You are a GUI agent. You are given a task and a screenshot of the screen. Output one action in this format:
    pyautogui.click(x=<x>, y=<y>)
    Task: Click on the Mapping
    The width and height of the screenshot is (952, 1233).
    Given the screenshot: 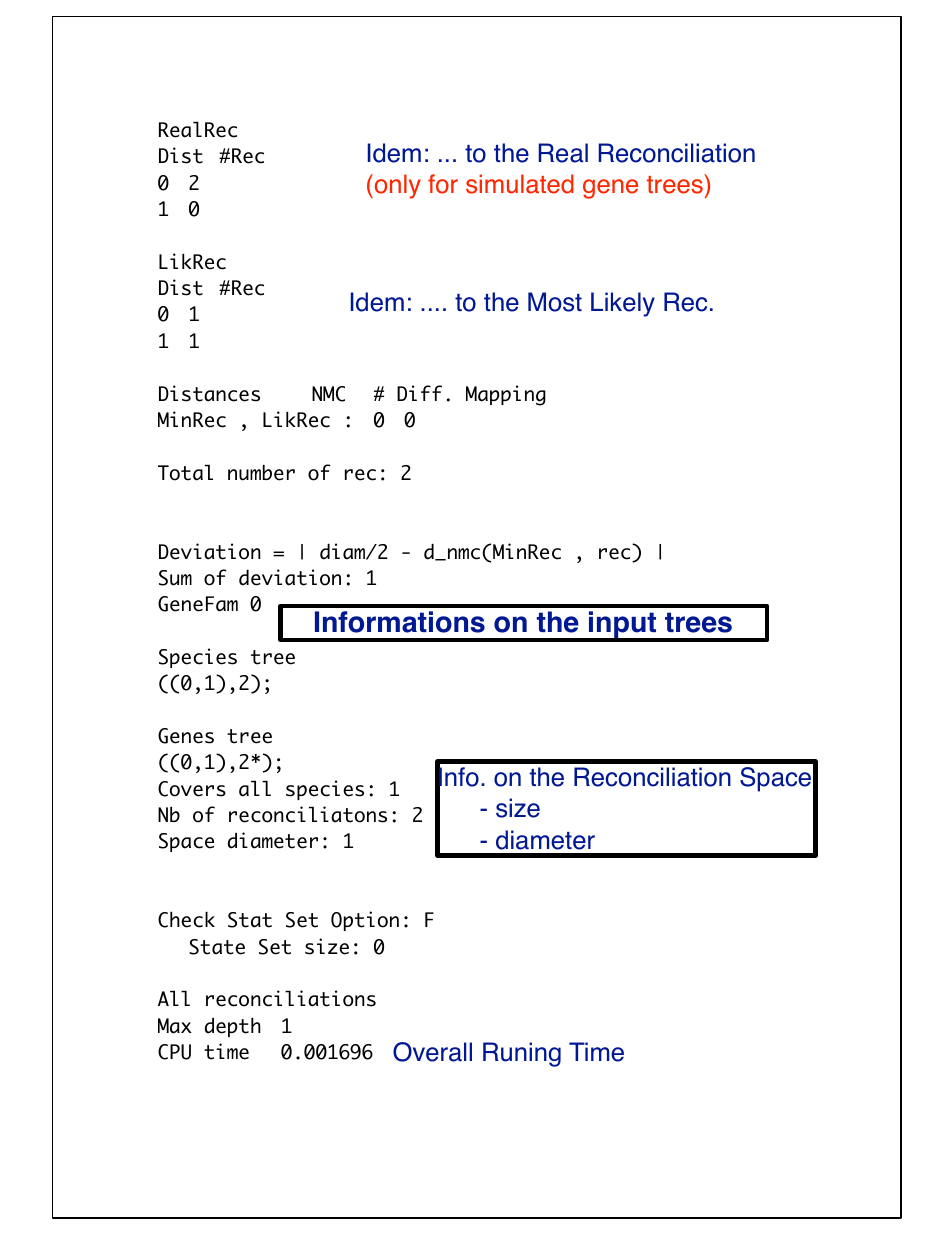 What is the action you would take?
    pyautogui.click(x=506, y=395)
